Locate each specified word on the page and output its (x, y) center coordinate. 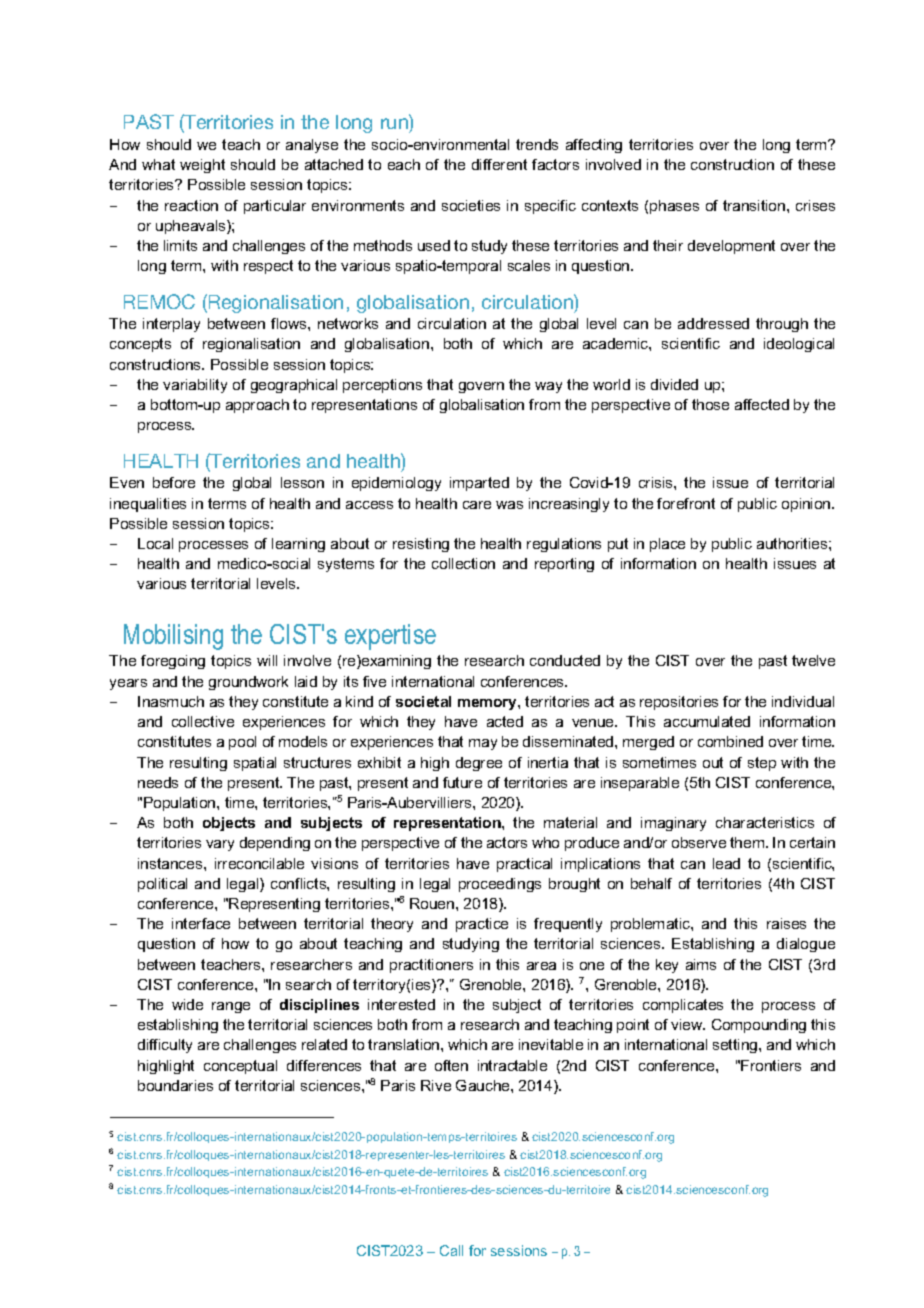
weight (202, 166)
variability (195, 386)
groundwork (248, 683)
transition (755, 205)
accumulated (707, 721)
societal (423, 701)
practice (482, 925)
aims (701, 964)
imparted (479, 484)
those (710, 404)
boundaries (175, 1085)
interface (201, 923)
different (499, 164)
